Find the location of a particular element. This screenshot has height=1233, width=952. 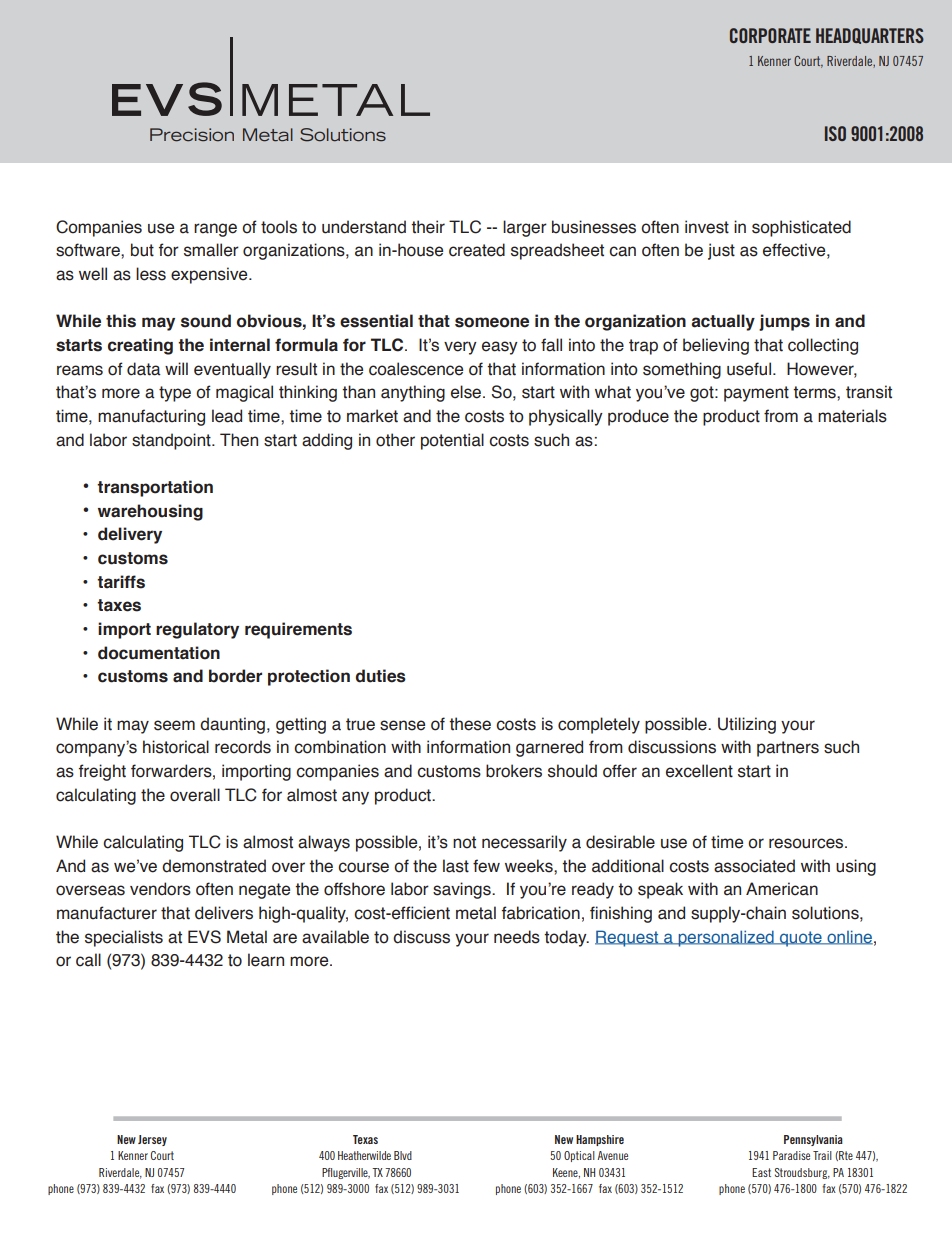

Jersey is located at coordinates (152, 1140).
